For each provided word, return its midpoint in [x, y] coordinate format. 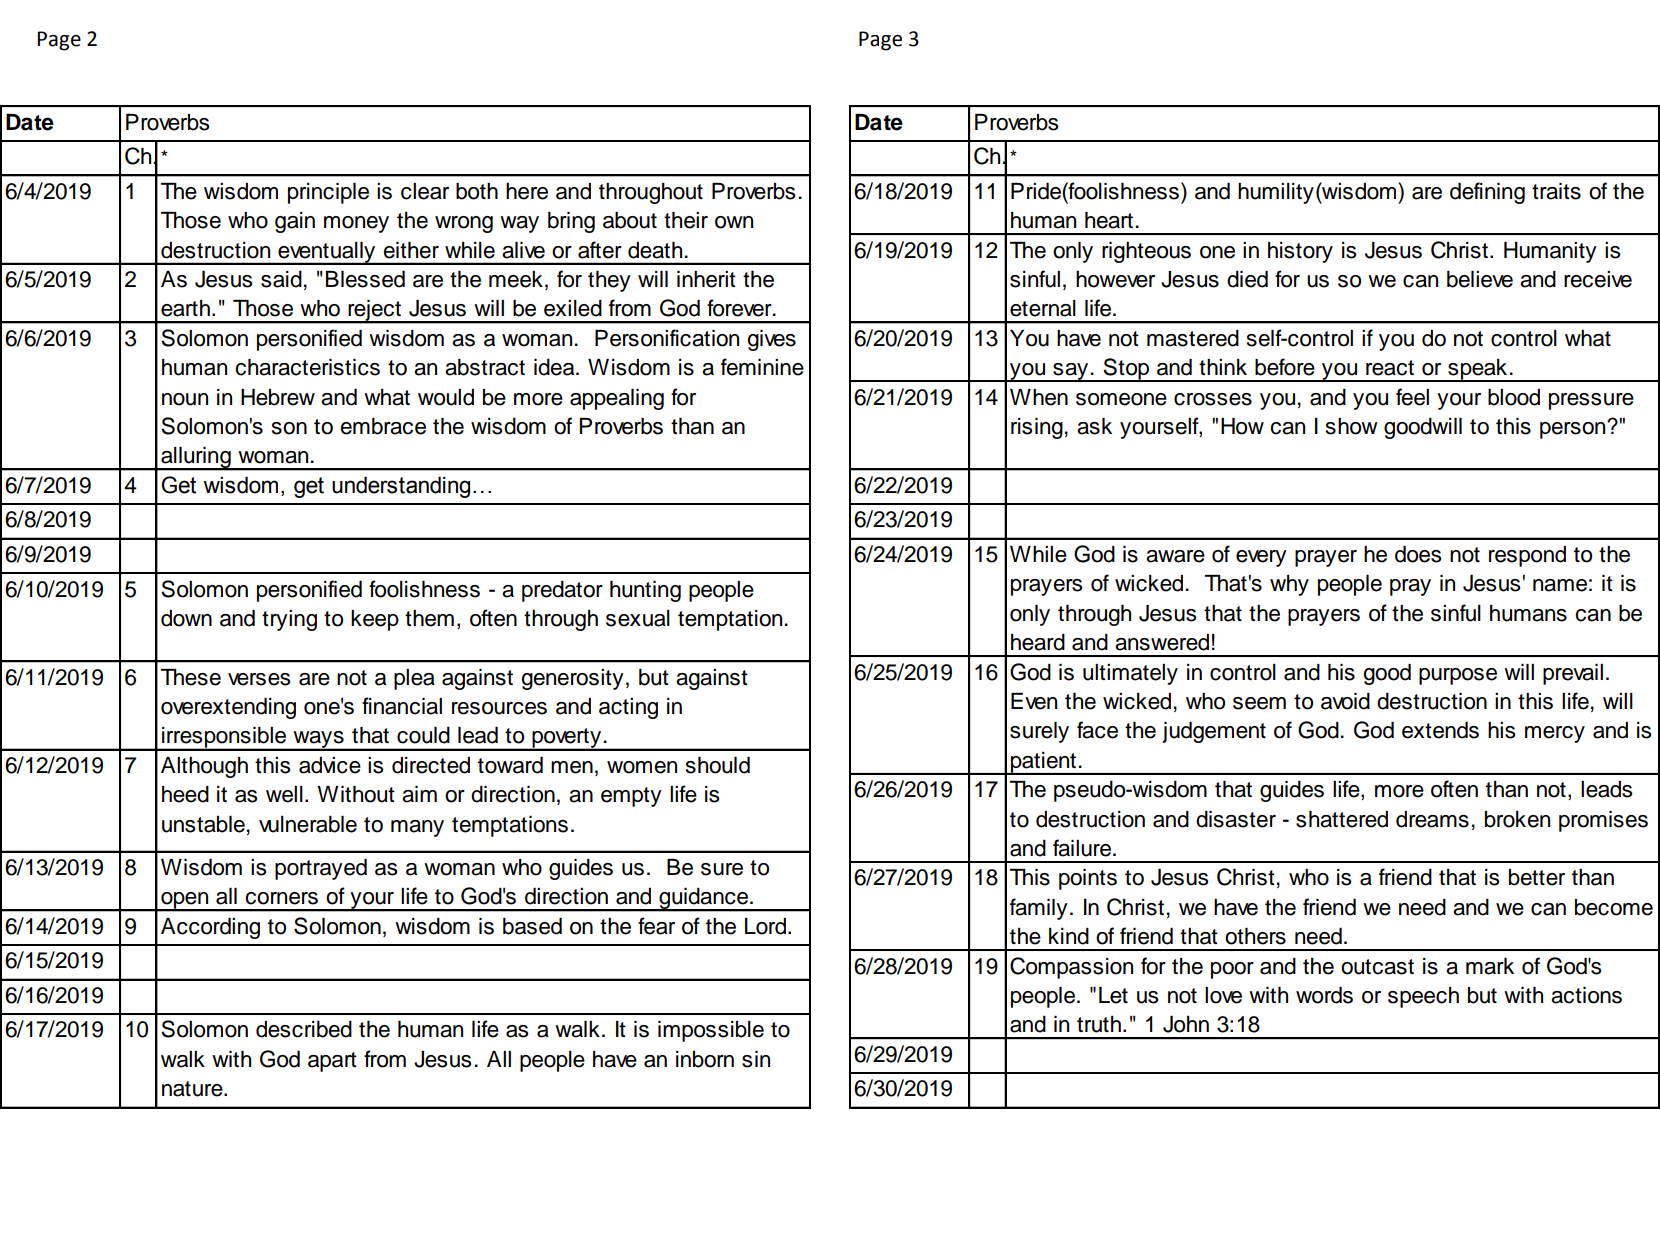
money [356, 224]
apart [332, 1062]
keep [375, 620]
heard [1038, 642]
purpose [1458, 676]
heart [1109, 220]
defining [1487, 193]
